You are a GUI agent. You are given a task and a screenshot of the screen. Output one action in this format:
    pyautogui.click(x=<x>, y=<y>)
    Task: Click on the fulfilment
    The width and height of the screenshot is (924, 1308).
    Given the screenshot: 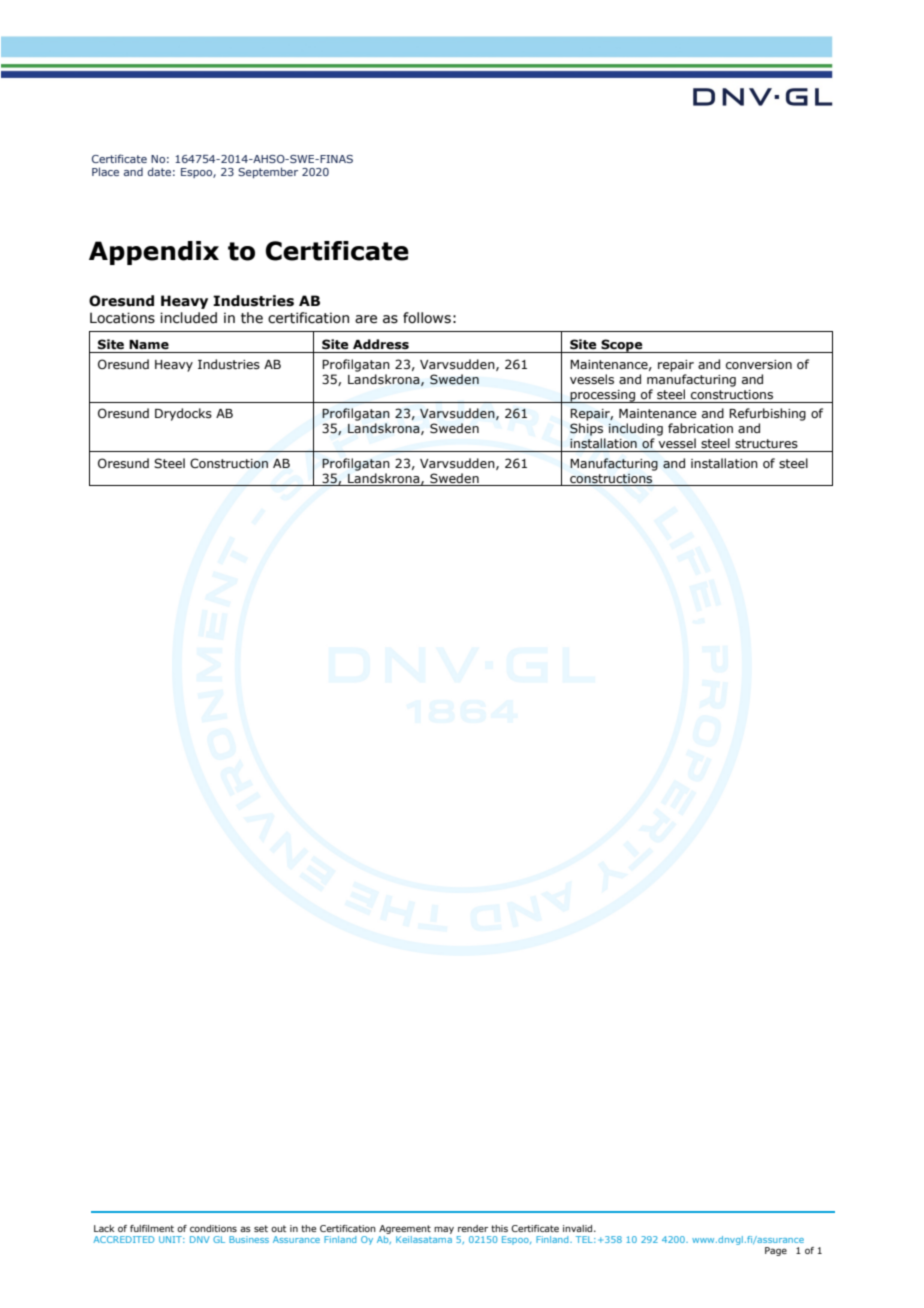 What is the action you would take?
    pyautogui.click(x=152, y=1228)
